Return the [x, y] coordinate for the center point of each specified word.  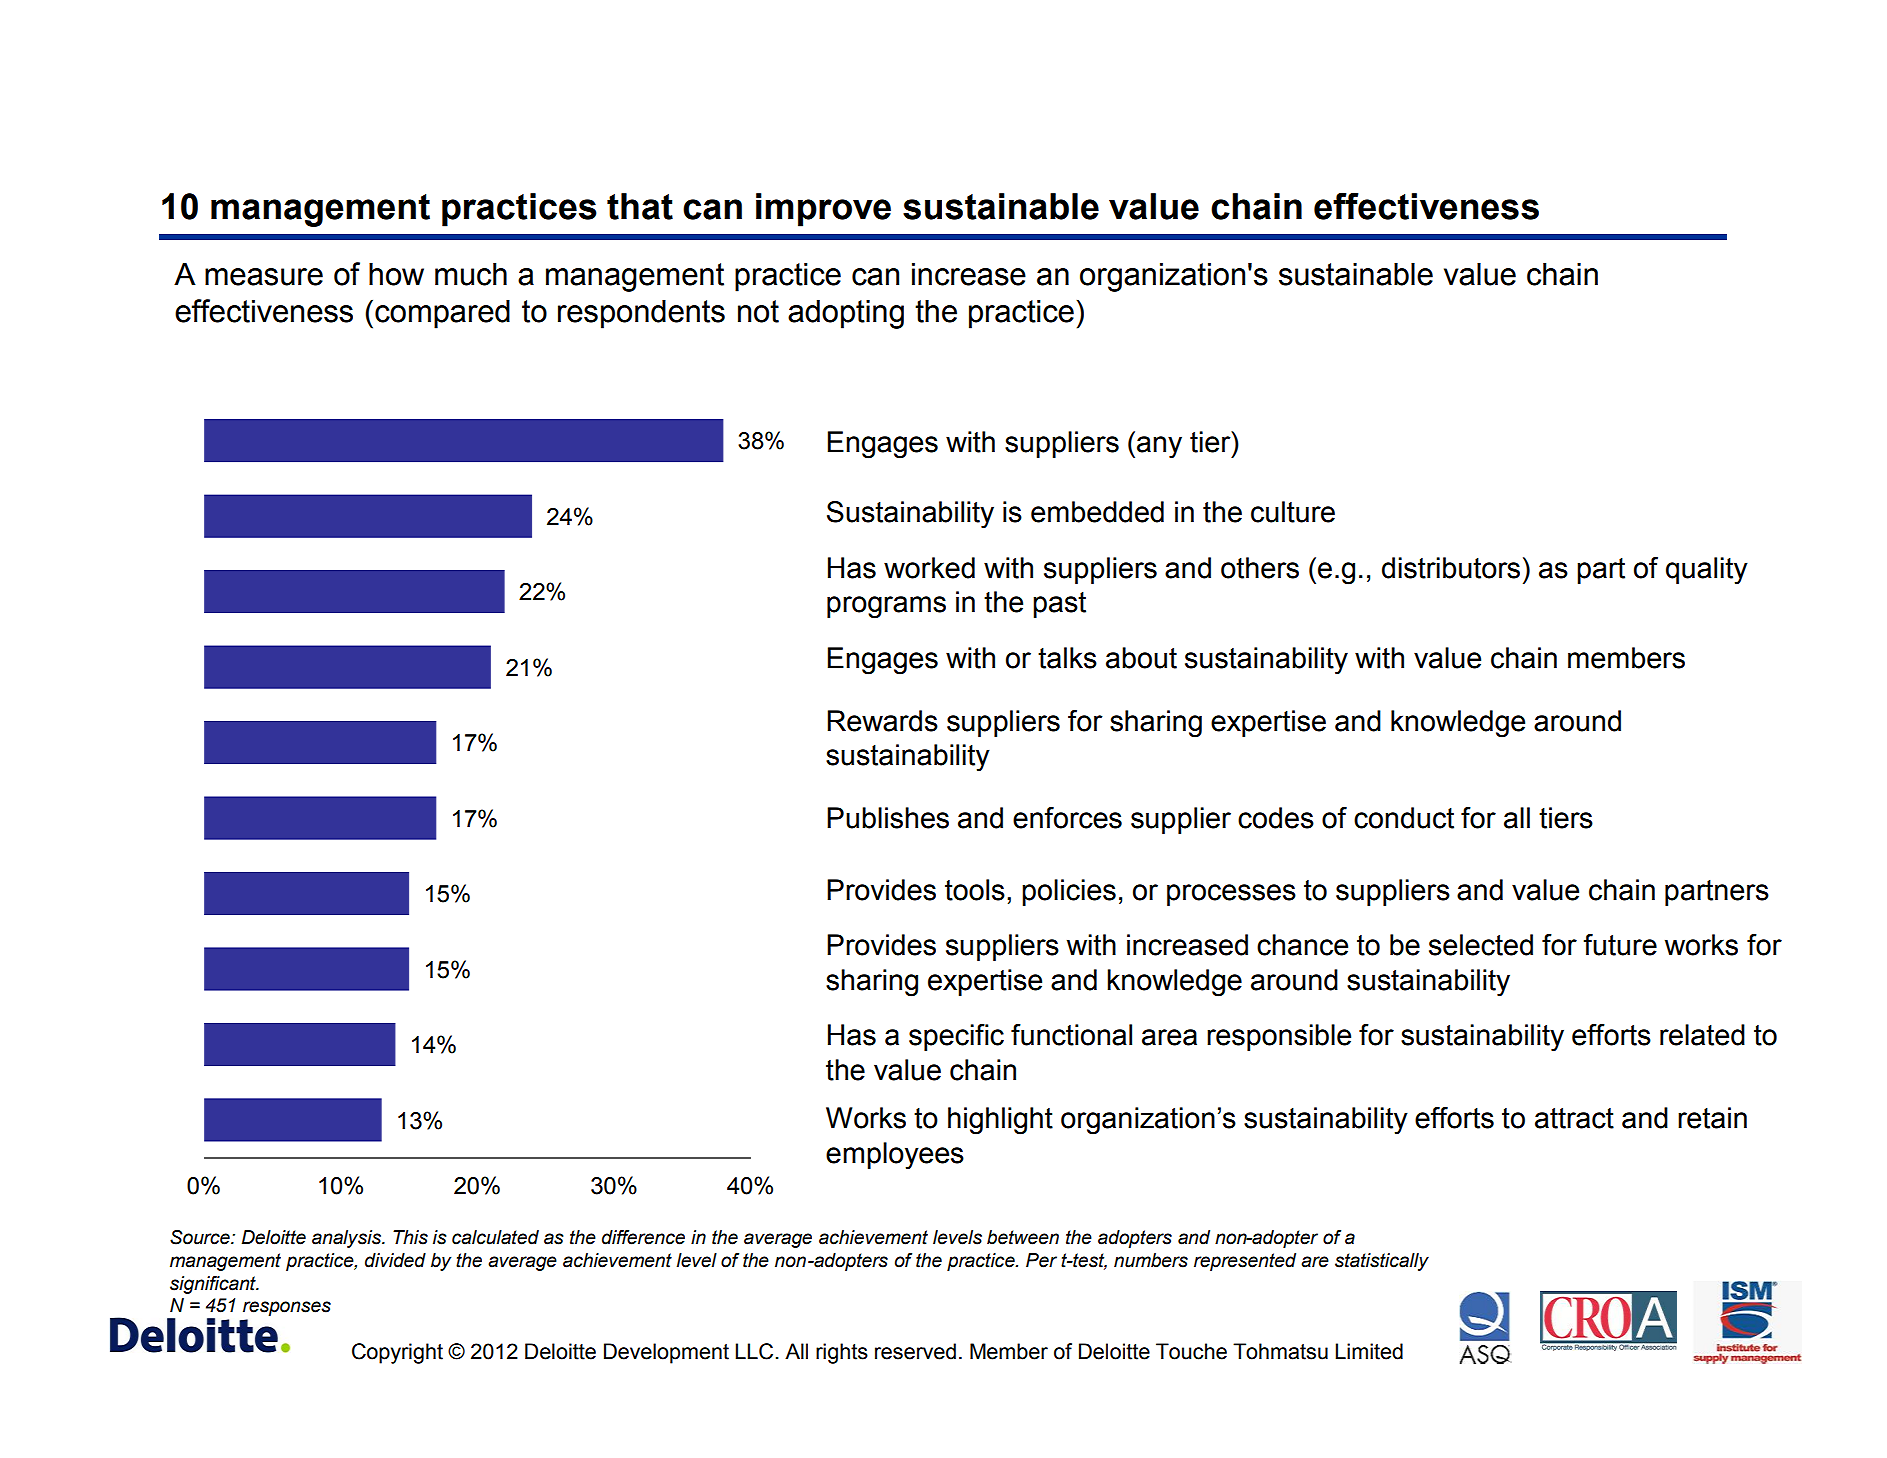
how [396, 274]
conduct [1404, 818]
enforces [1067, 818]
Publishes [888, 818]
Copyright [397, 1353]
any [1159, 447]
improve [823, 210]
